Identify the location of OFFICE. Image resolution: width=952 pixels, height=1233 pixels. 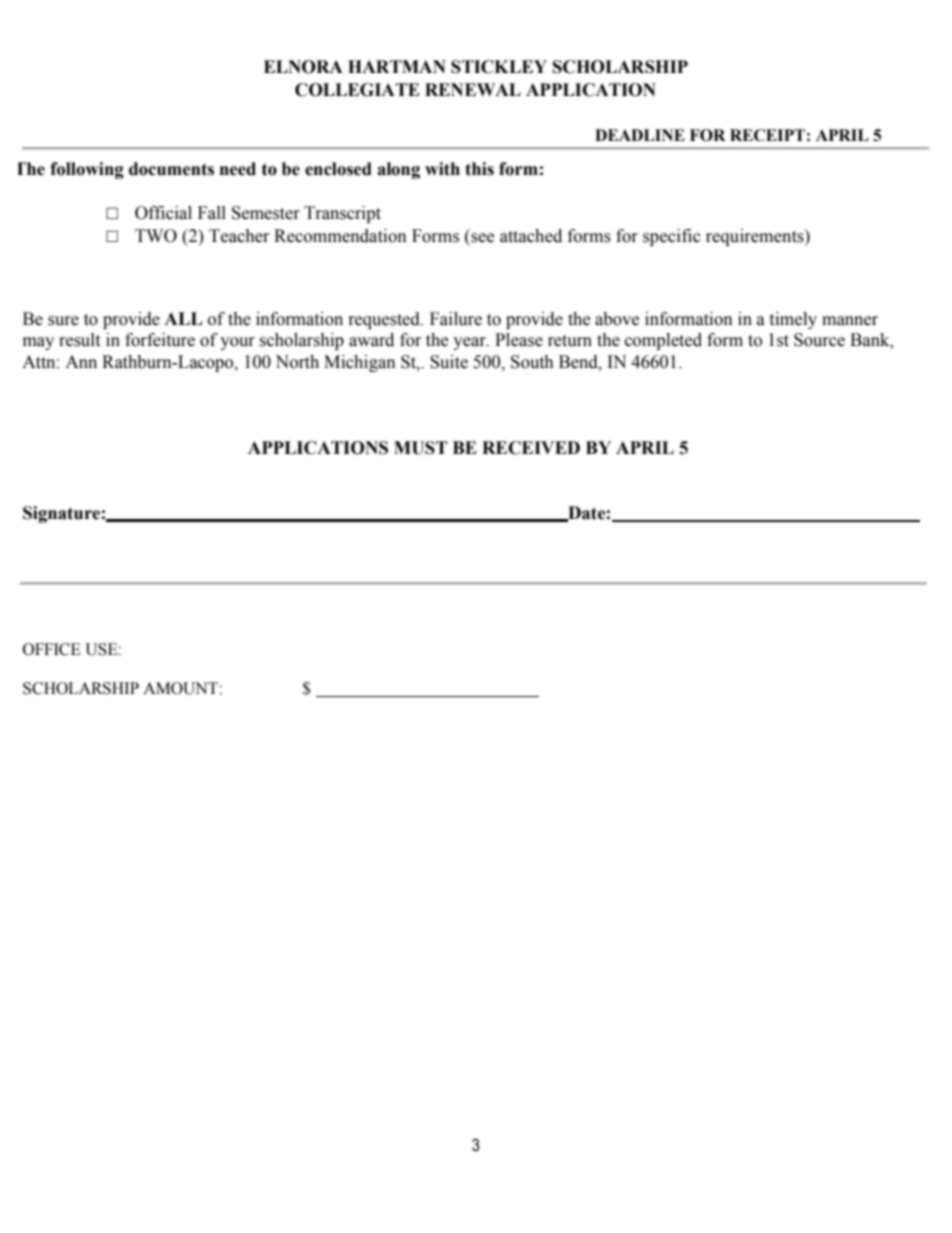
(52, 649).
